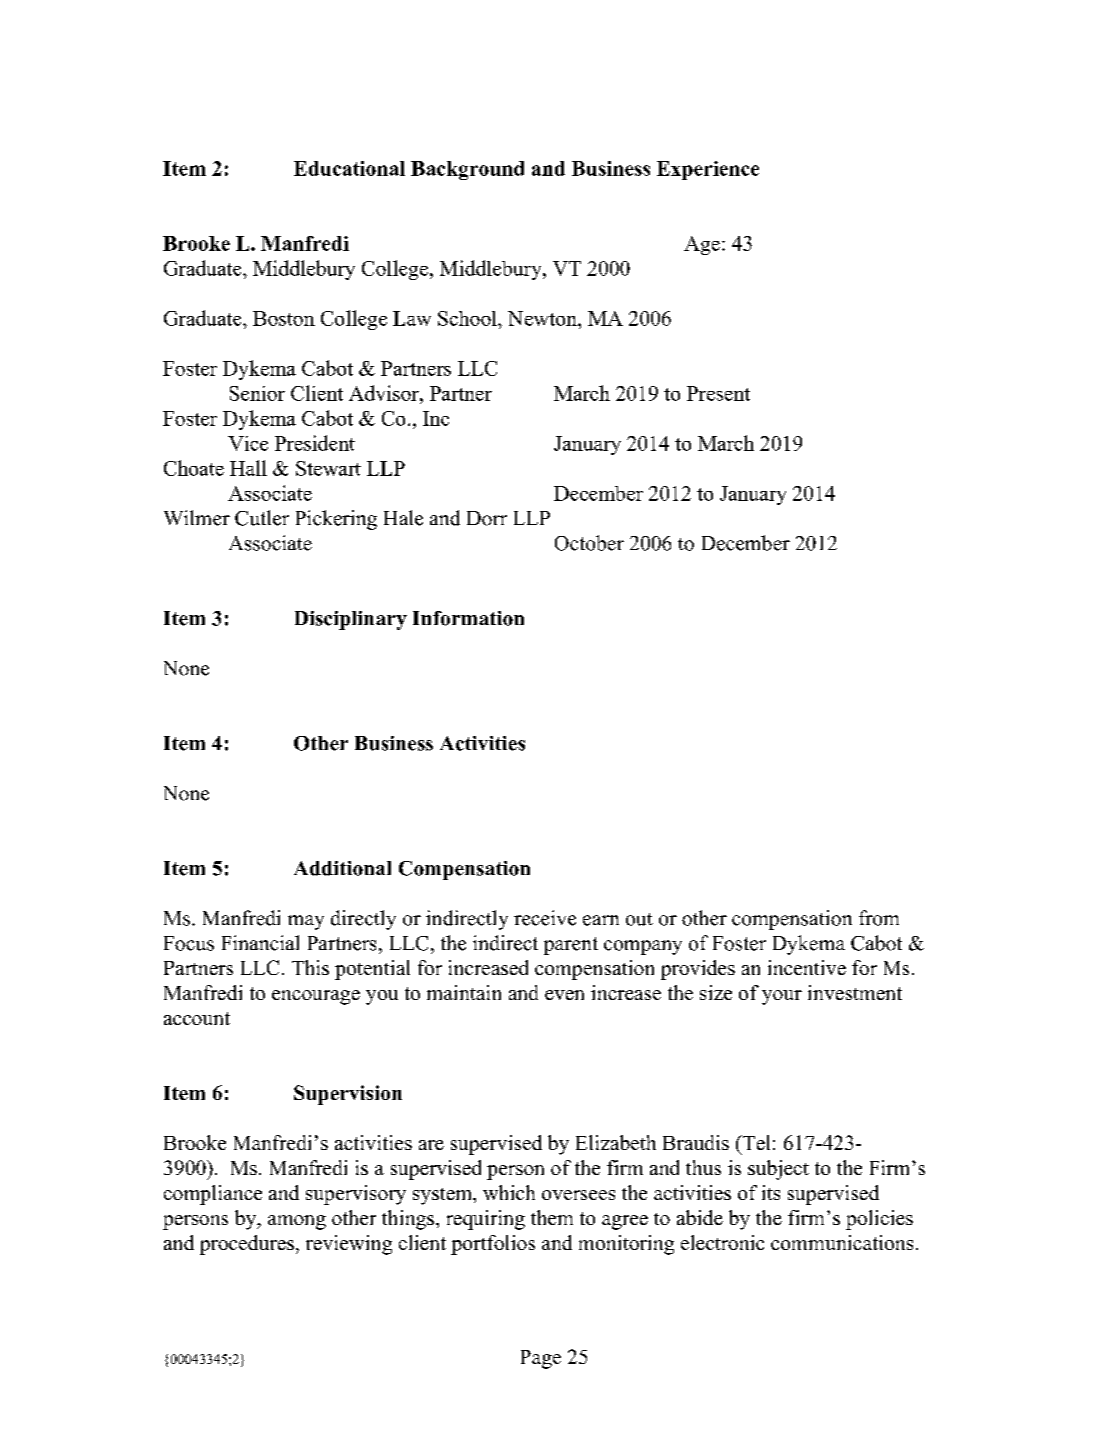 This document has height=1434, width=1108. Describe the element at coordinates (708, 170) in the document. I see `Experience` at that location.
